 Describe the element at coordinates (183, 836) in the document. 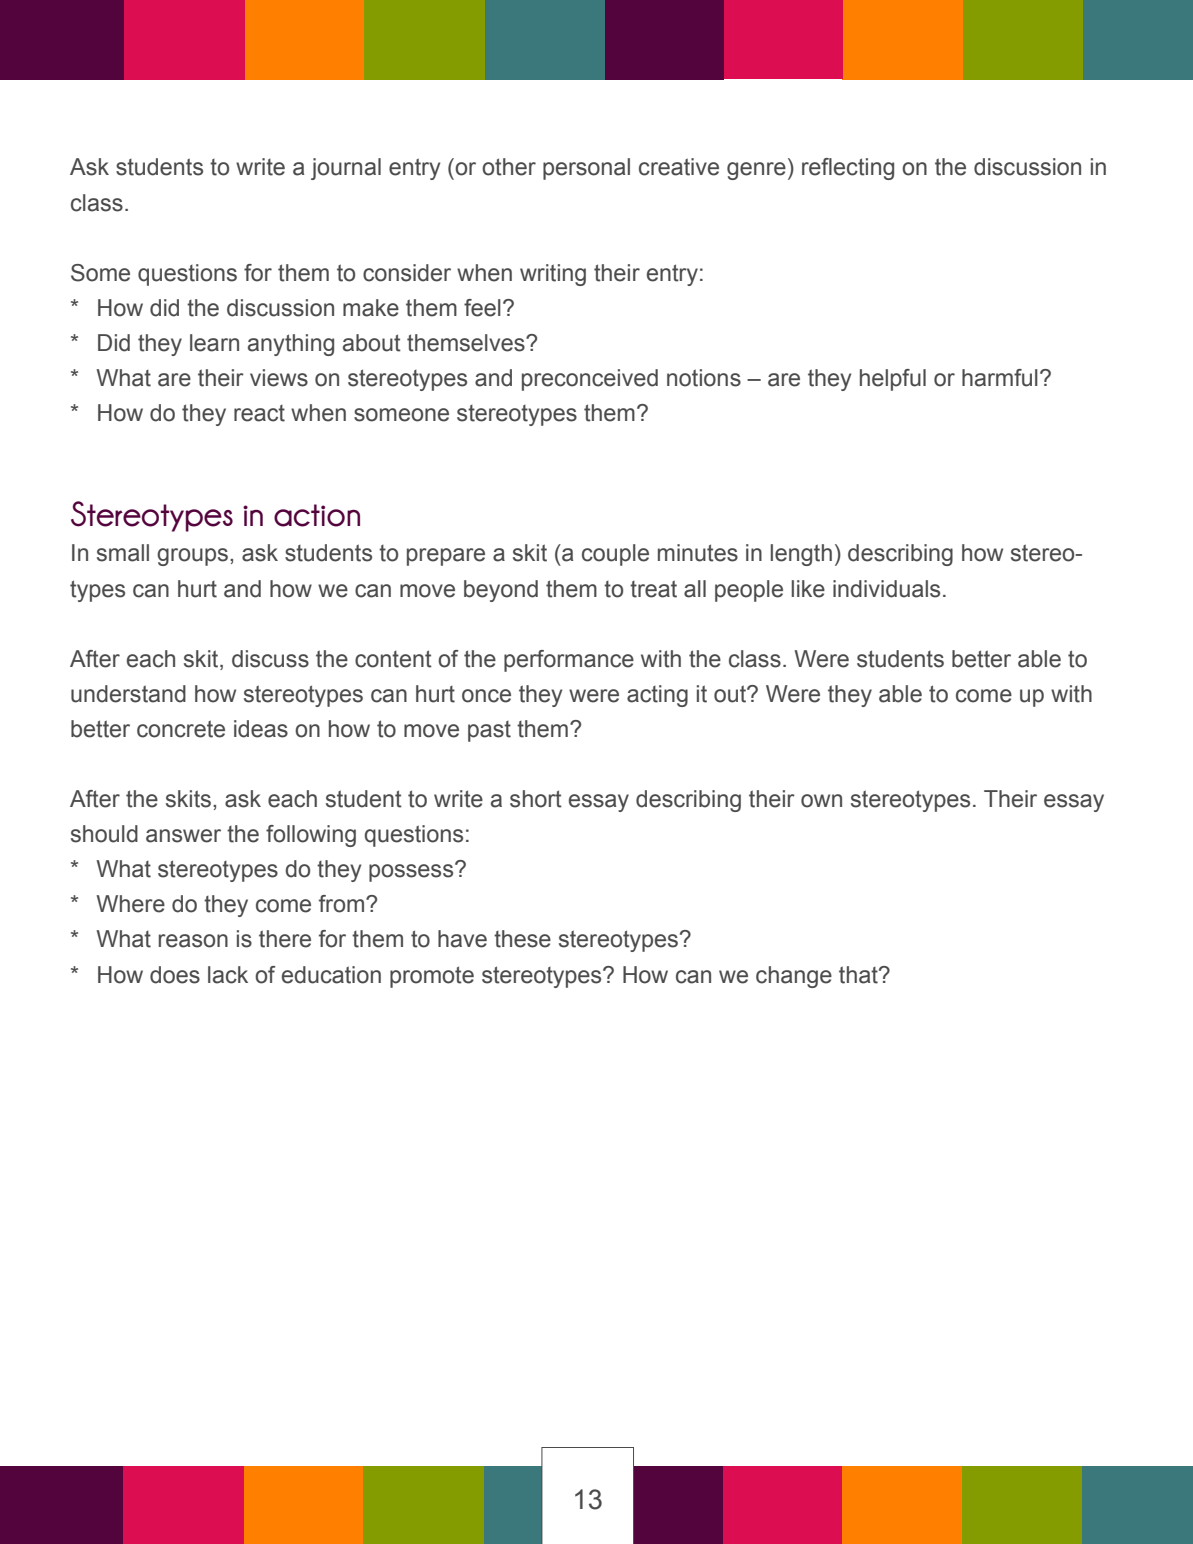

I see `answer` at that location.
